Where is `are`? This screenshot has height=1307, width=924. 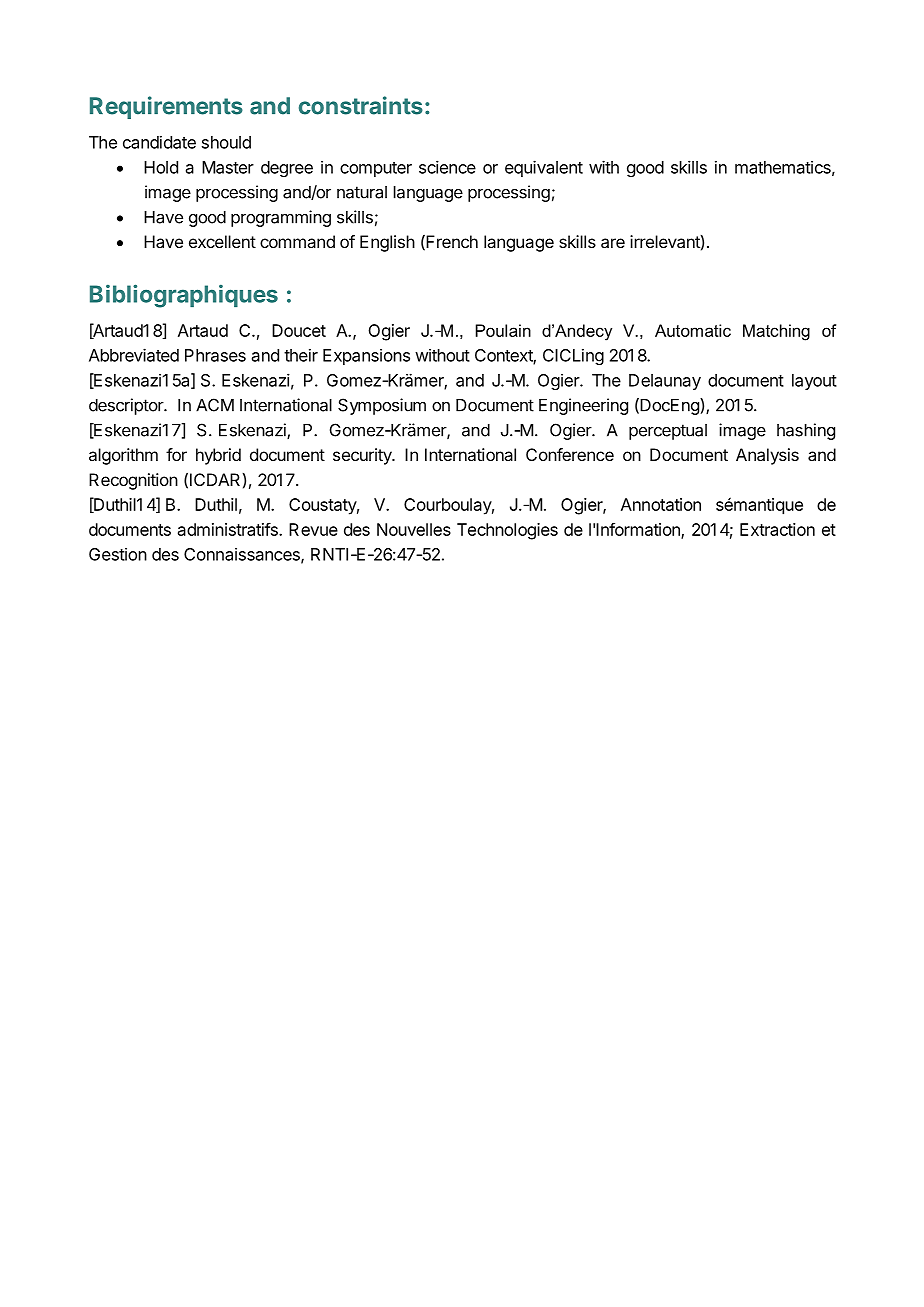
are is located at coordinates (613, 243).
